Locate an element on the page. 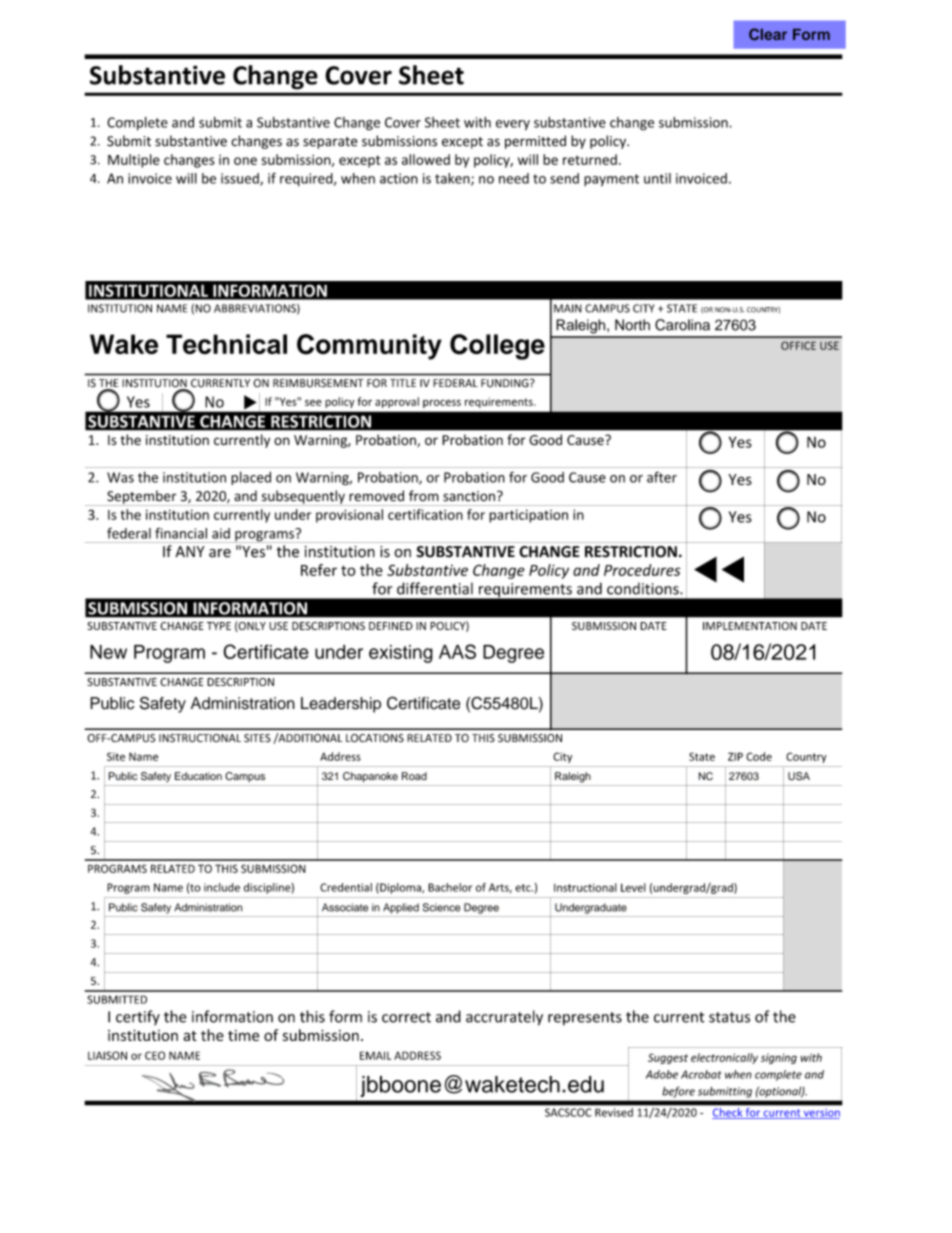 This image has height=1233, width=952. differential is located at coordinates (435, 588).
